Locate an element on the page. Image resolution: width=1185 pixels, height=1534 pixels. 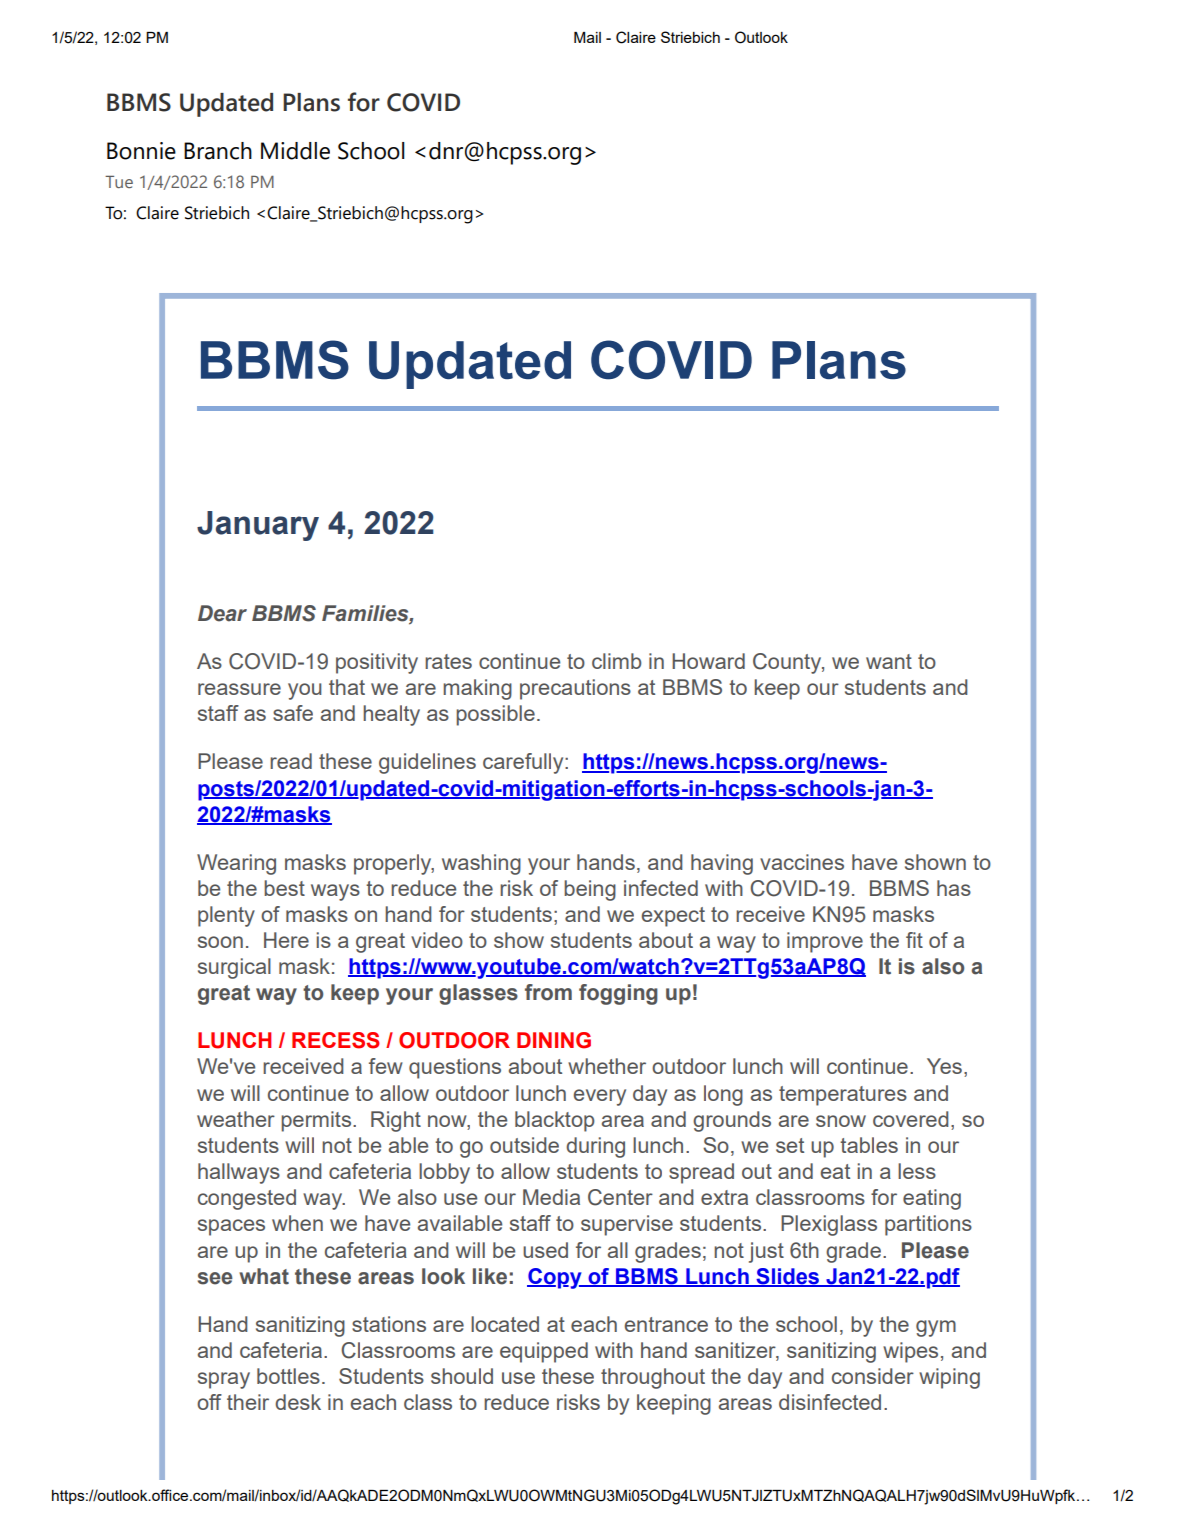
climb is located at coordinates (617, 661).
